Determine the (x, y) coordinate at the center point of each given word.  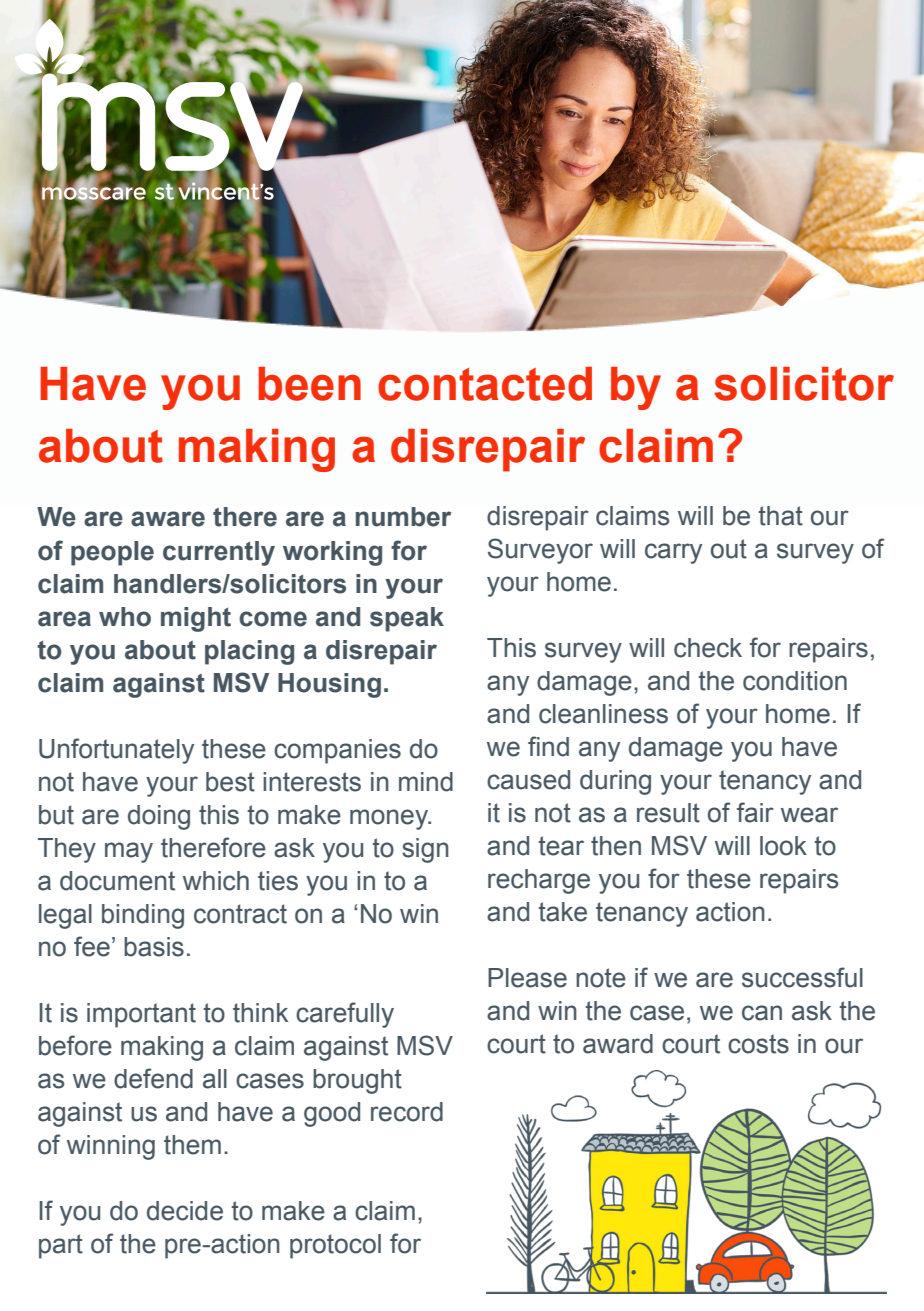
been (309, 384)
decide (185, 1211)
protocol (335, 1246)
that (781, 516)
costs (758, 1044)
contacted (485, 384)
